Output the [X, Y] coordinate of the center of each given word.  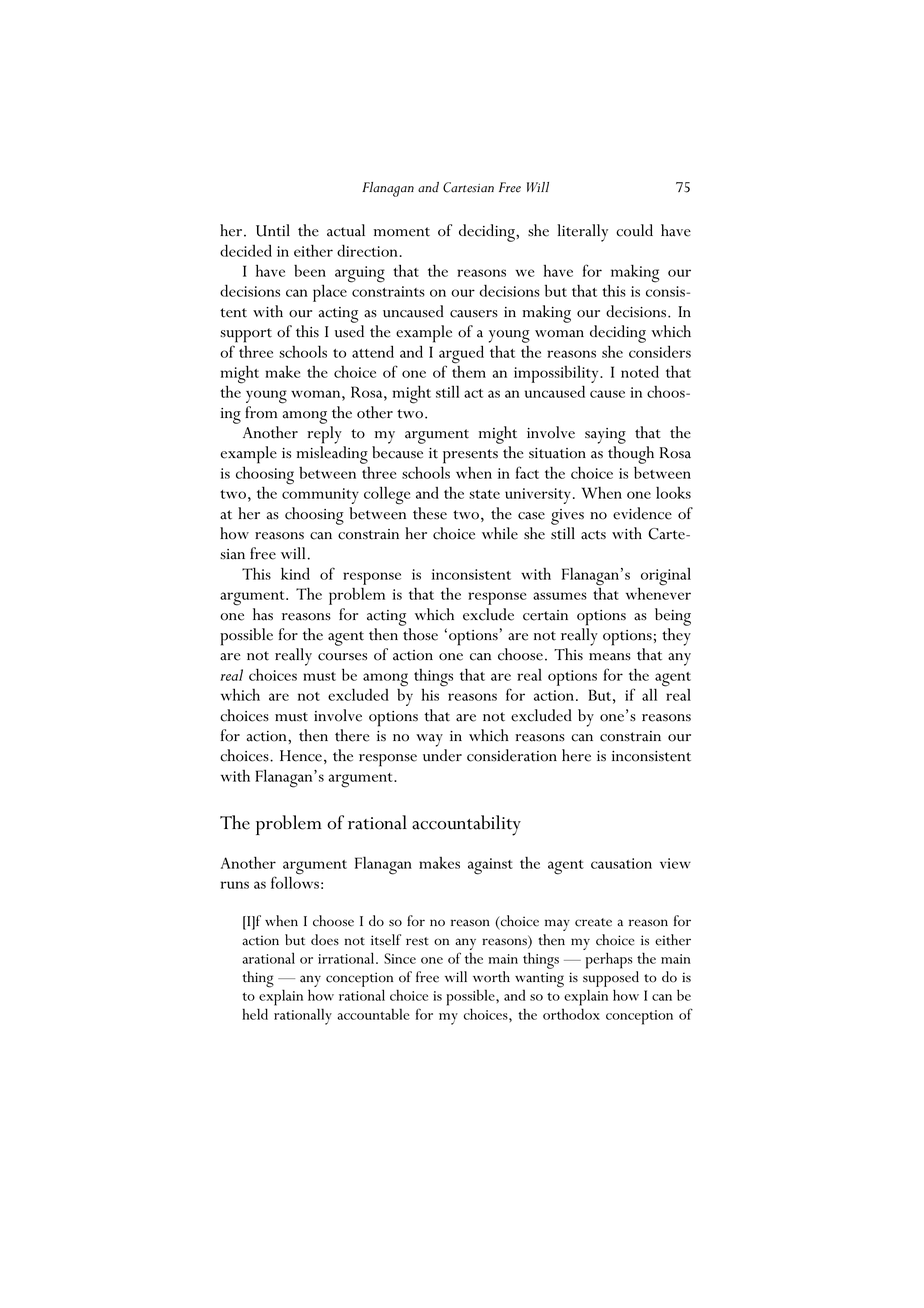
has [263, 614]
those [420, 634]
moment [402, 232]
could [634, 230]
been [310, 270]
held [255, 1014]
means [610, 657]
